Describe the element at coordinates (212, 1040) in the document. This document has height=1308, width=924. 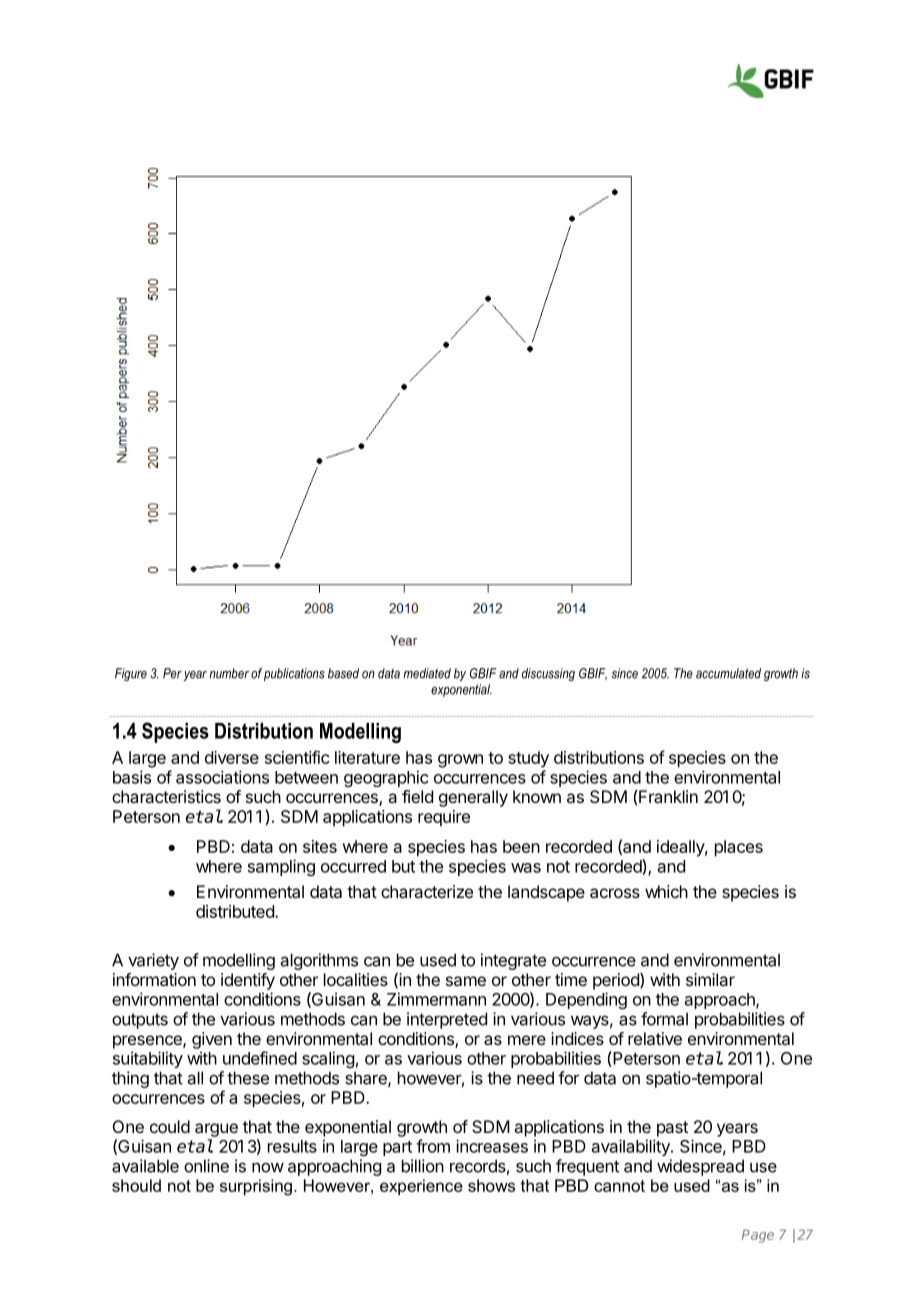
I see `given` at that location.
